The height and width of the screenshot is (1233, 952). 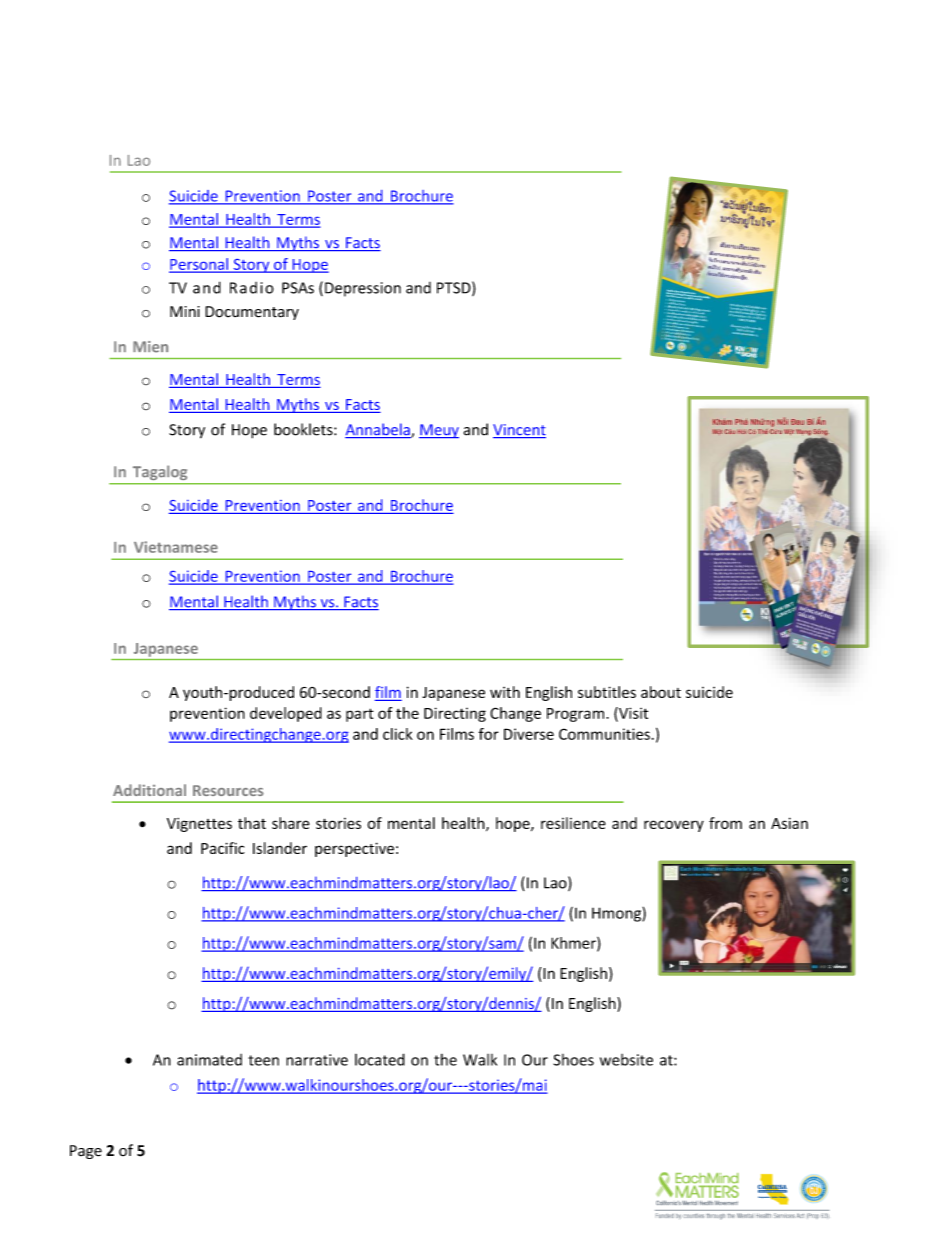 What do you see at coordinates (363, 289) in the screenshot?
I see `Depression` at bounding box center [363, 289].
